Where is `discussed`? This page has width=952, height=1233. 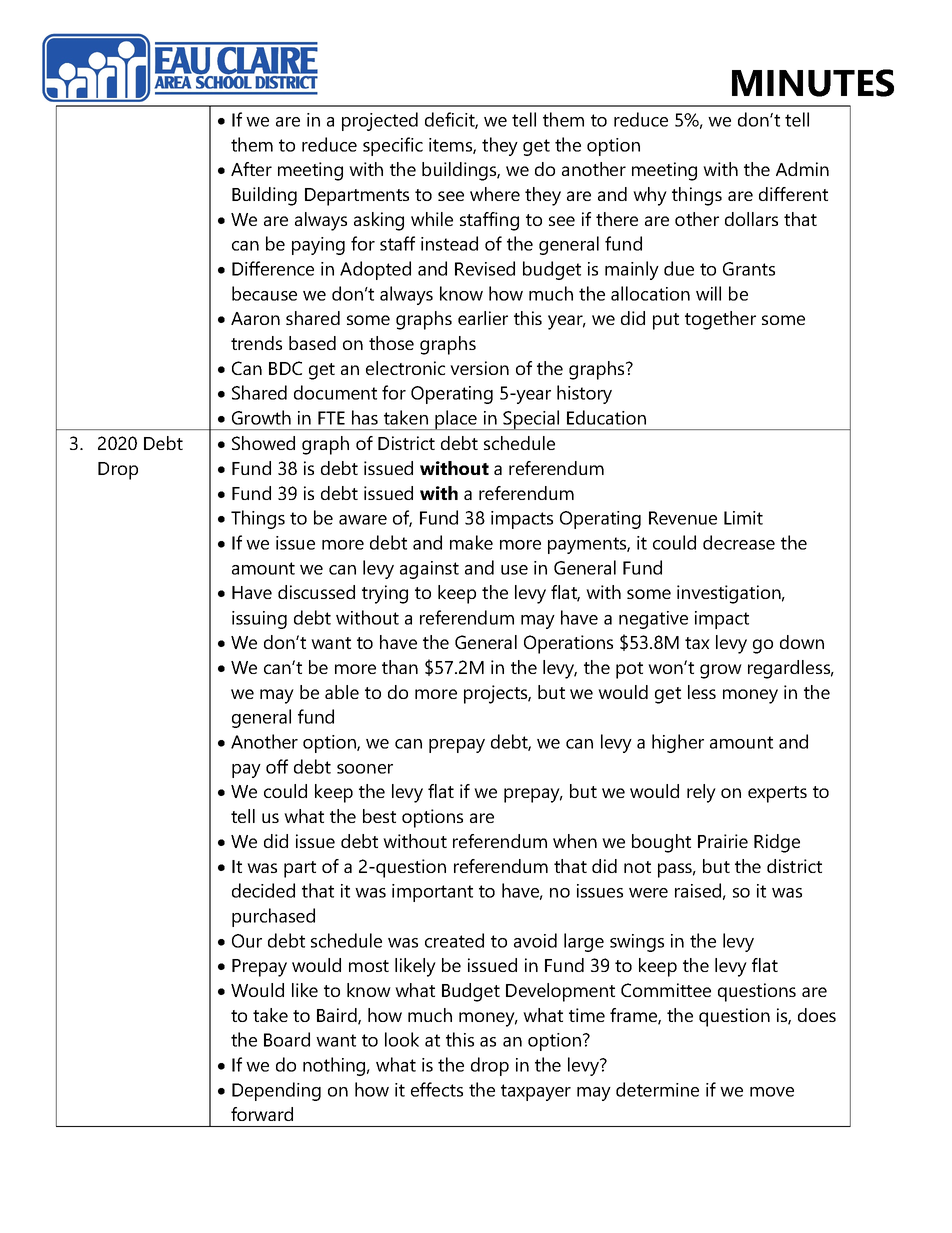 discussed is located at coordinates (316, 592).
